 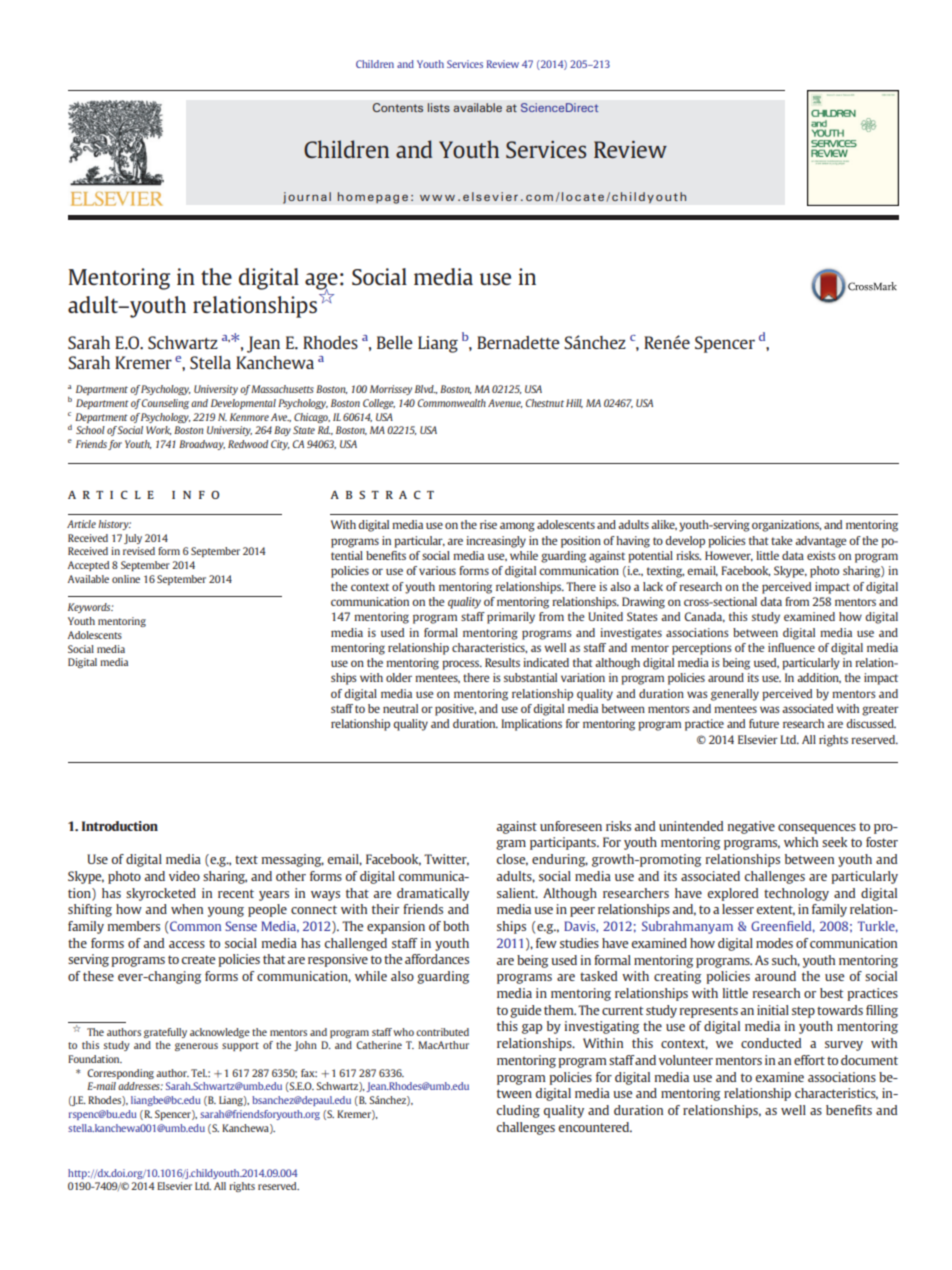 What do you see at coordinates (398, 107) in the screenshot?
I see `Contents` at bounding box center [398, 107].
